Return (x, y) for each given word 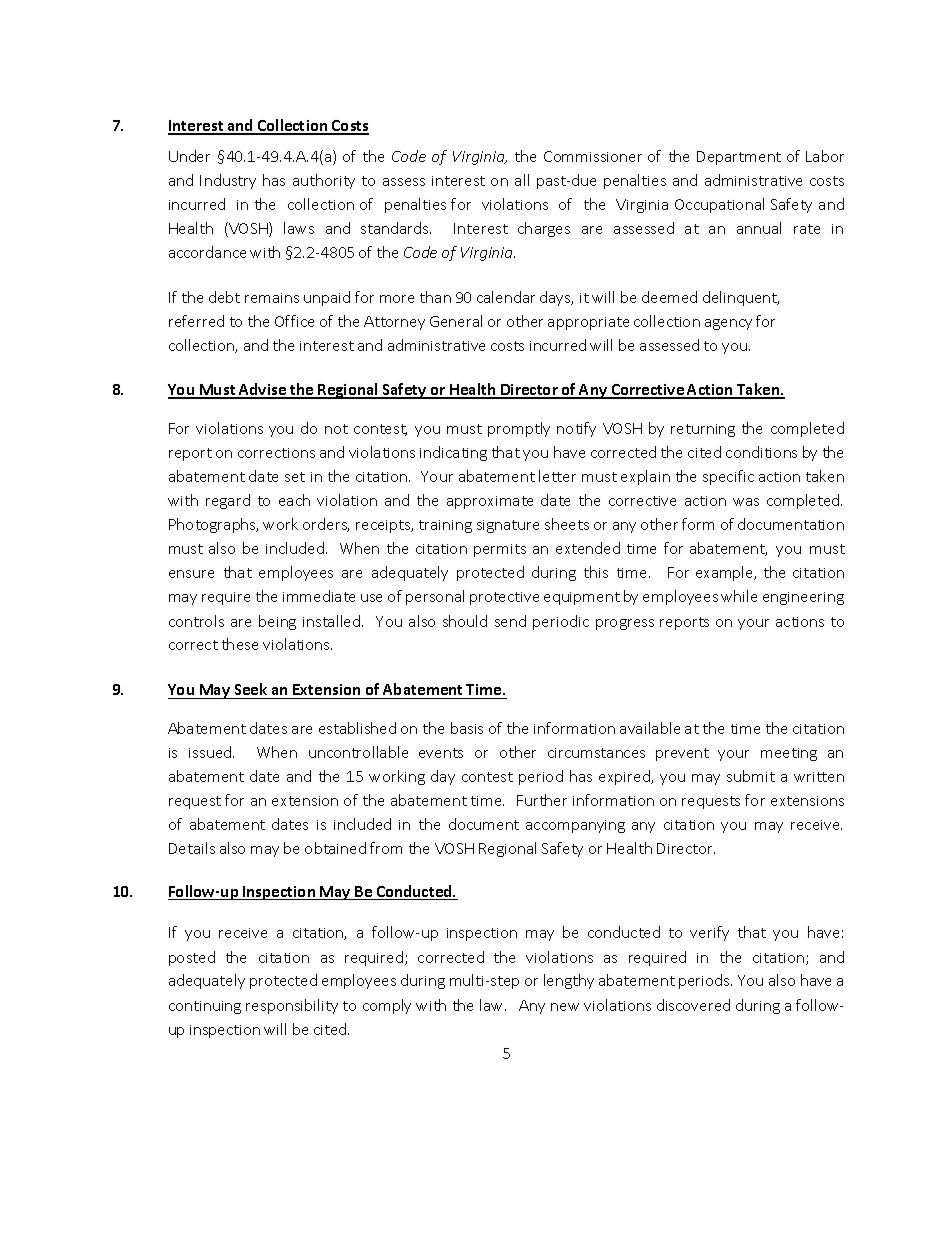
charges (544, 229)
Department (739, 158)
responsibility (292, 1006)
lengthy (569, 981)
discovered (693, 1005)
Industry (228, 181)
